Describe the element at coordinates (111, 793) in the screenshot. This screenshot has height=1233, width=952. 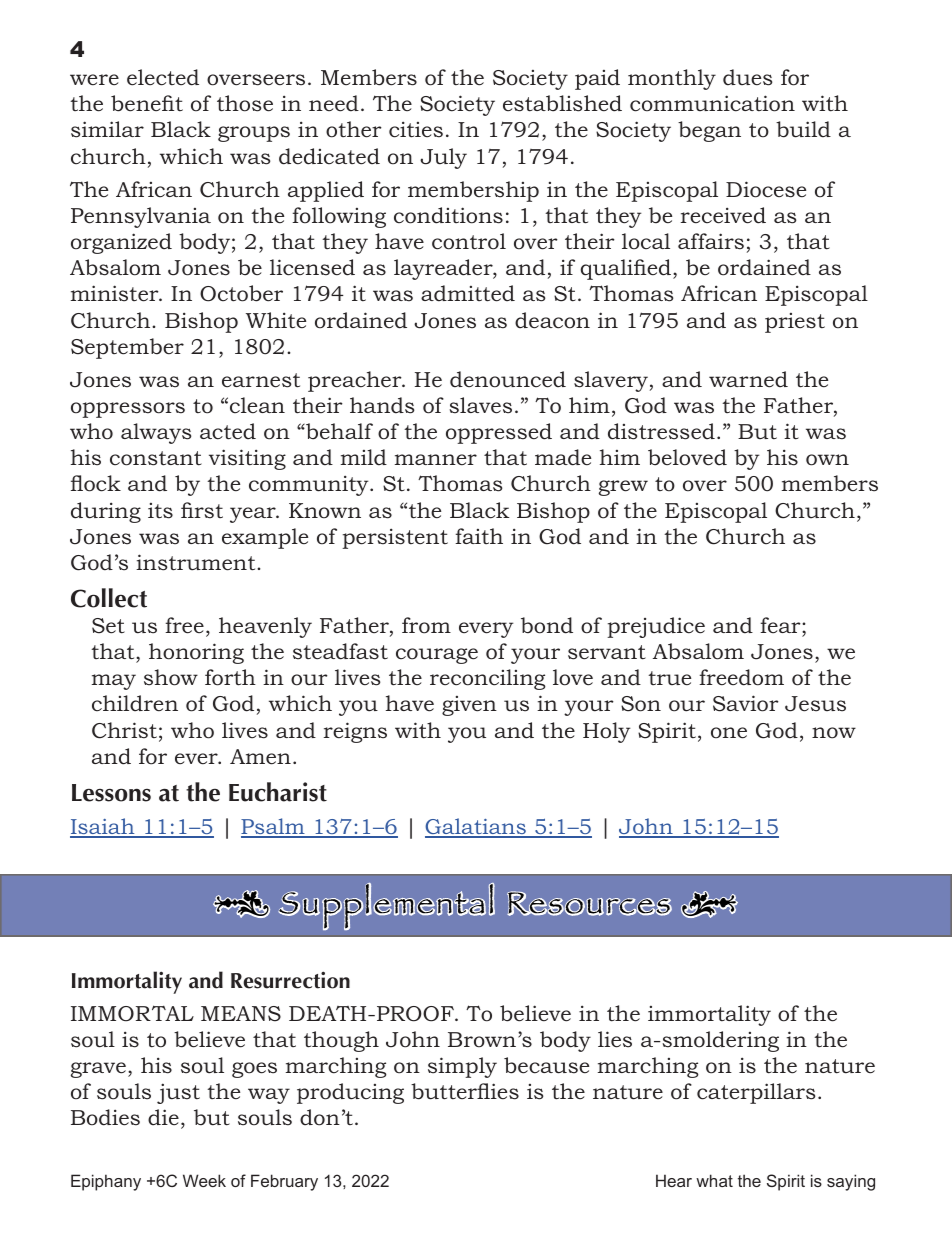
I see `Lessons` at that location.
